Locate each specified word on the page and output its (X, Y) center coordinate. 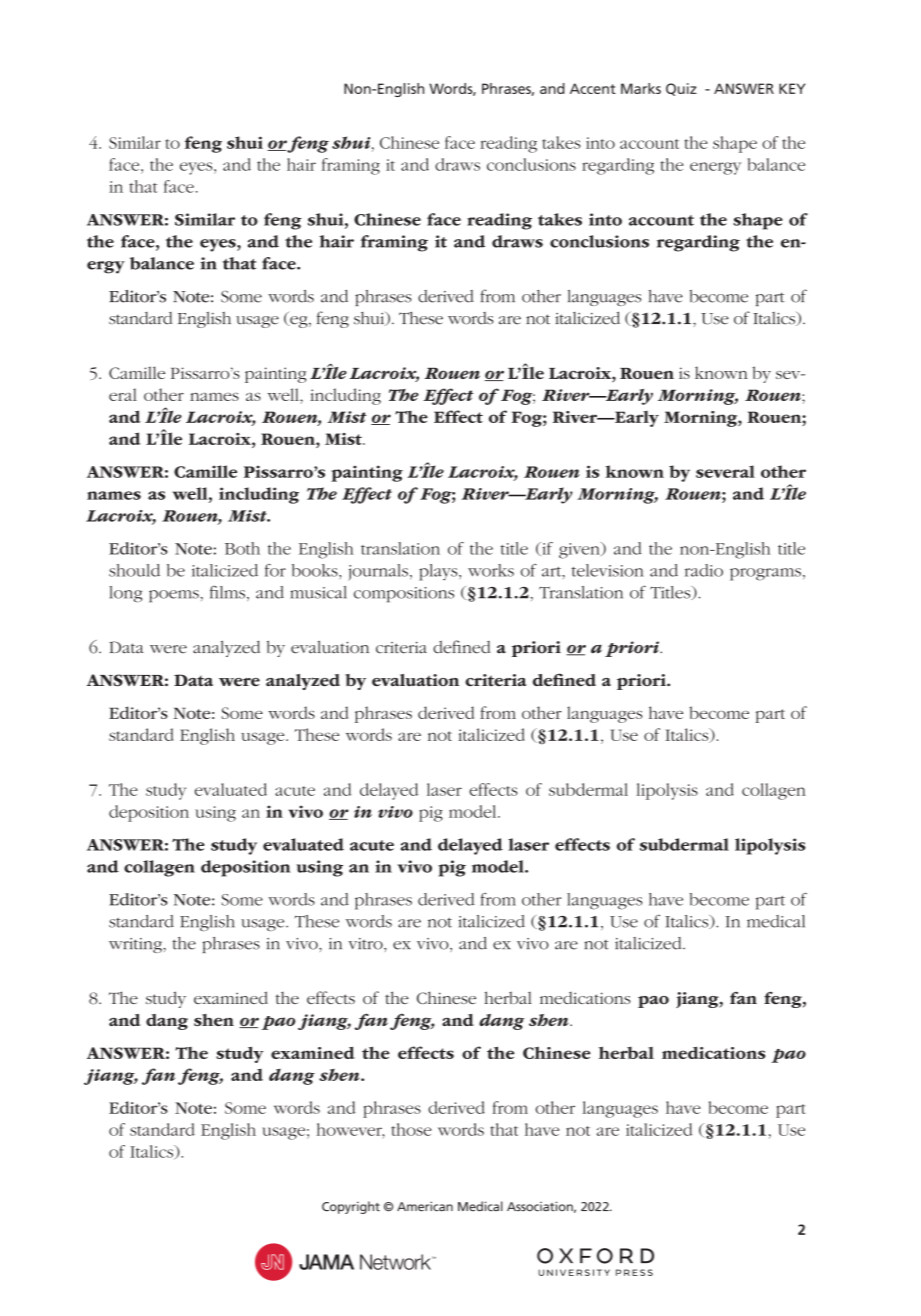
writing (136, 945)
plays (439, 572)
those (411, 1129)
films (227, 592)
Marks (641, 88)
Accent (593, 88)
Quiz (681, 89)
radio (704, 570)
